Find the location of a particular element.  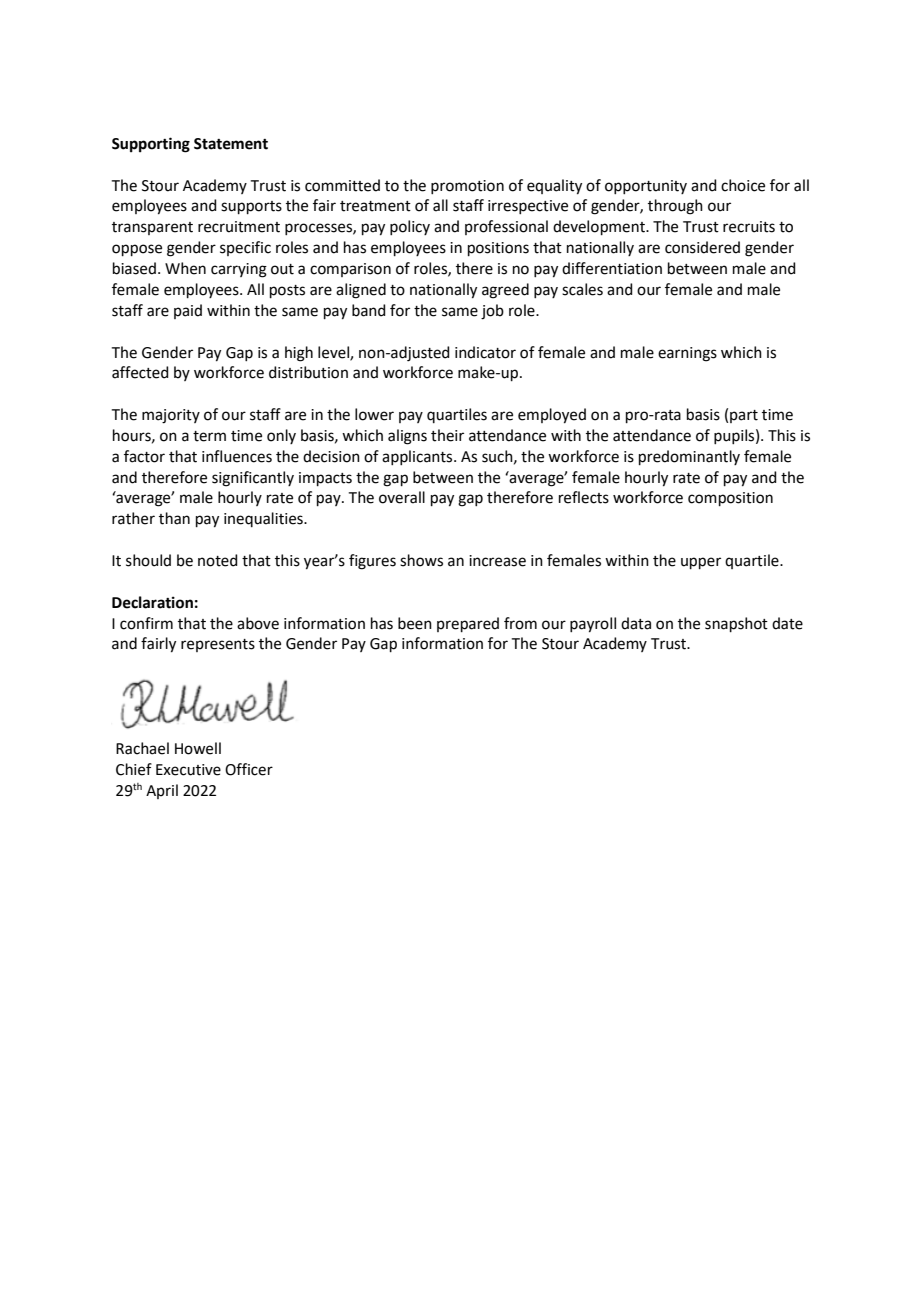

applicants is located at coordinates (418, 457).
